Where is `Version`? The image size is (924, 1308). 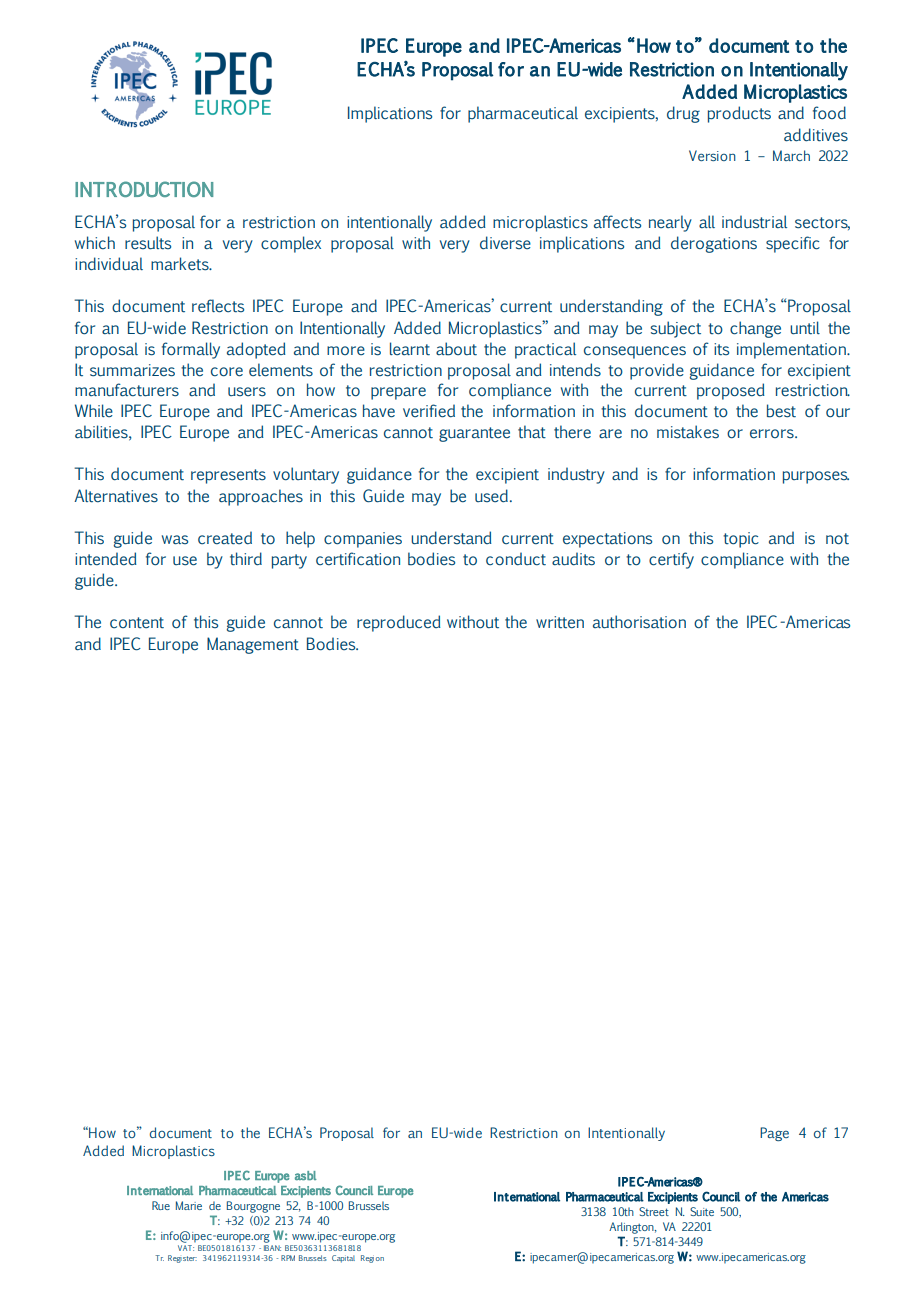 Version is located at coordinates (712, 155).
